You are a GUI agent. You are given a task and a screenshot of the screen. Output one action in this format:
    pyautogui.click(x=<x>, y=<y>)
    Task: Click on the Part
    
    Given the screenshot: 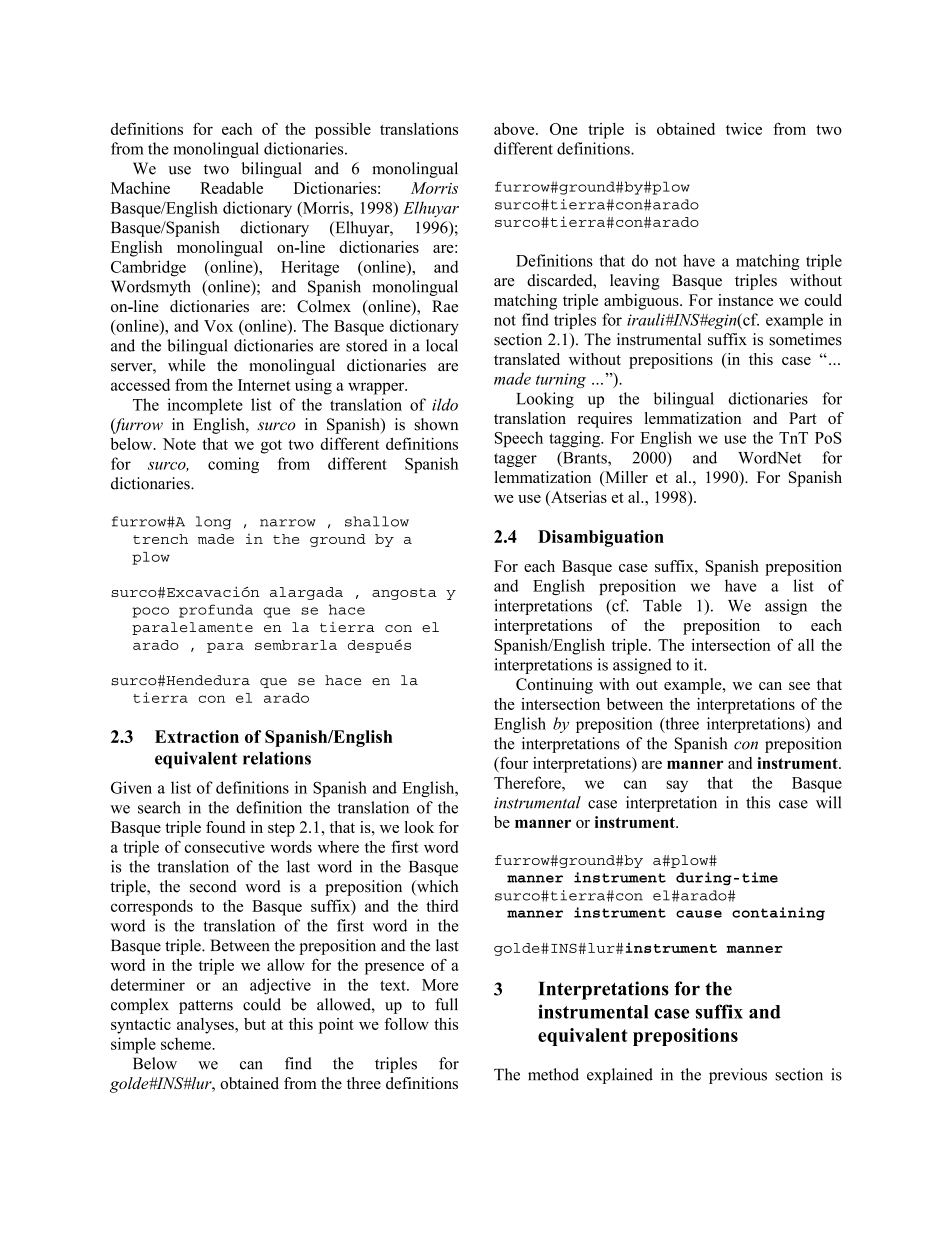 What is the action you would take?
    pyautogui.click(x=803, y=418)
